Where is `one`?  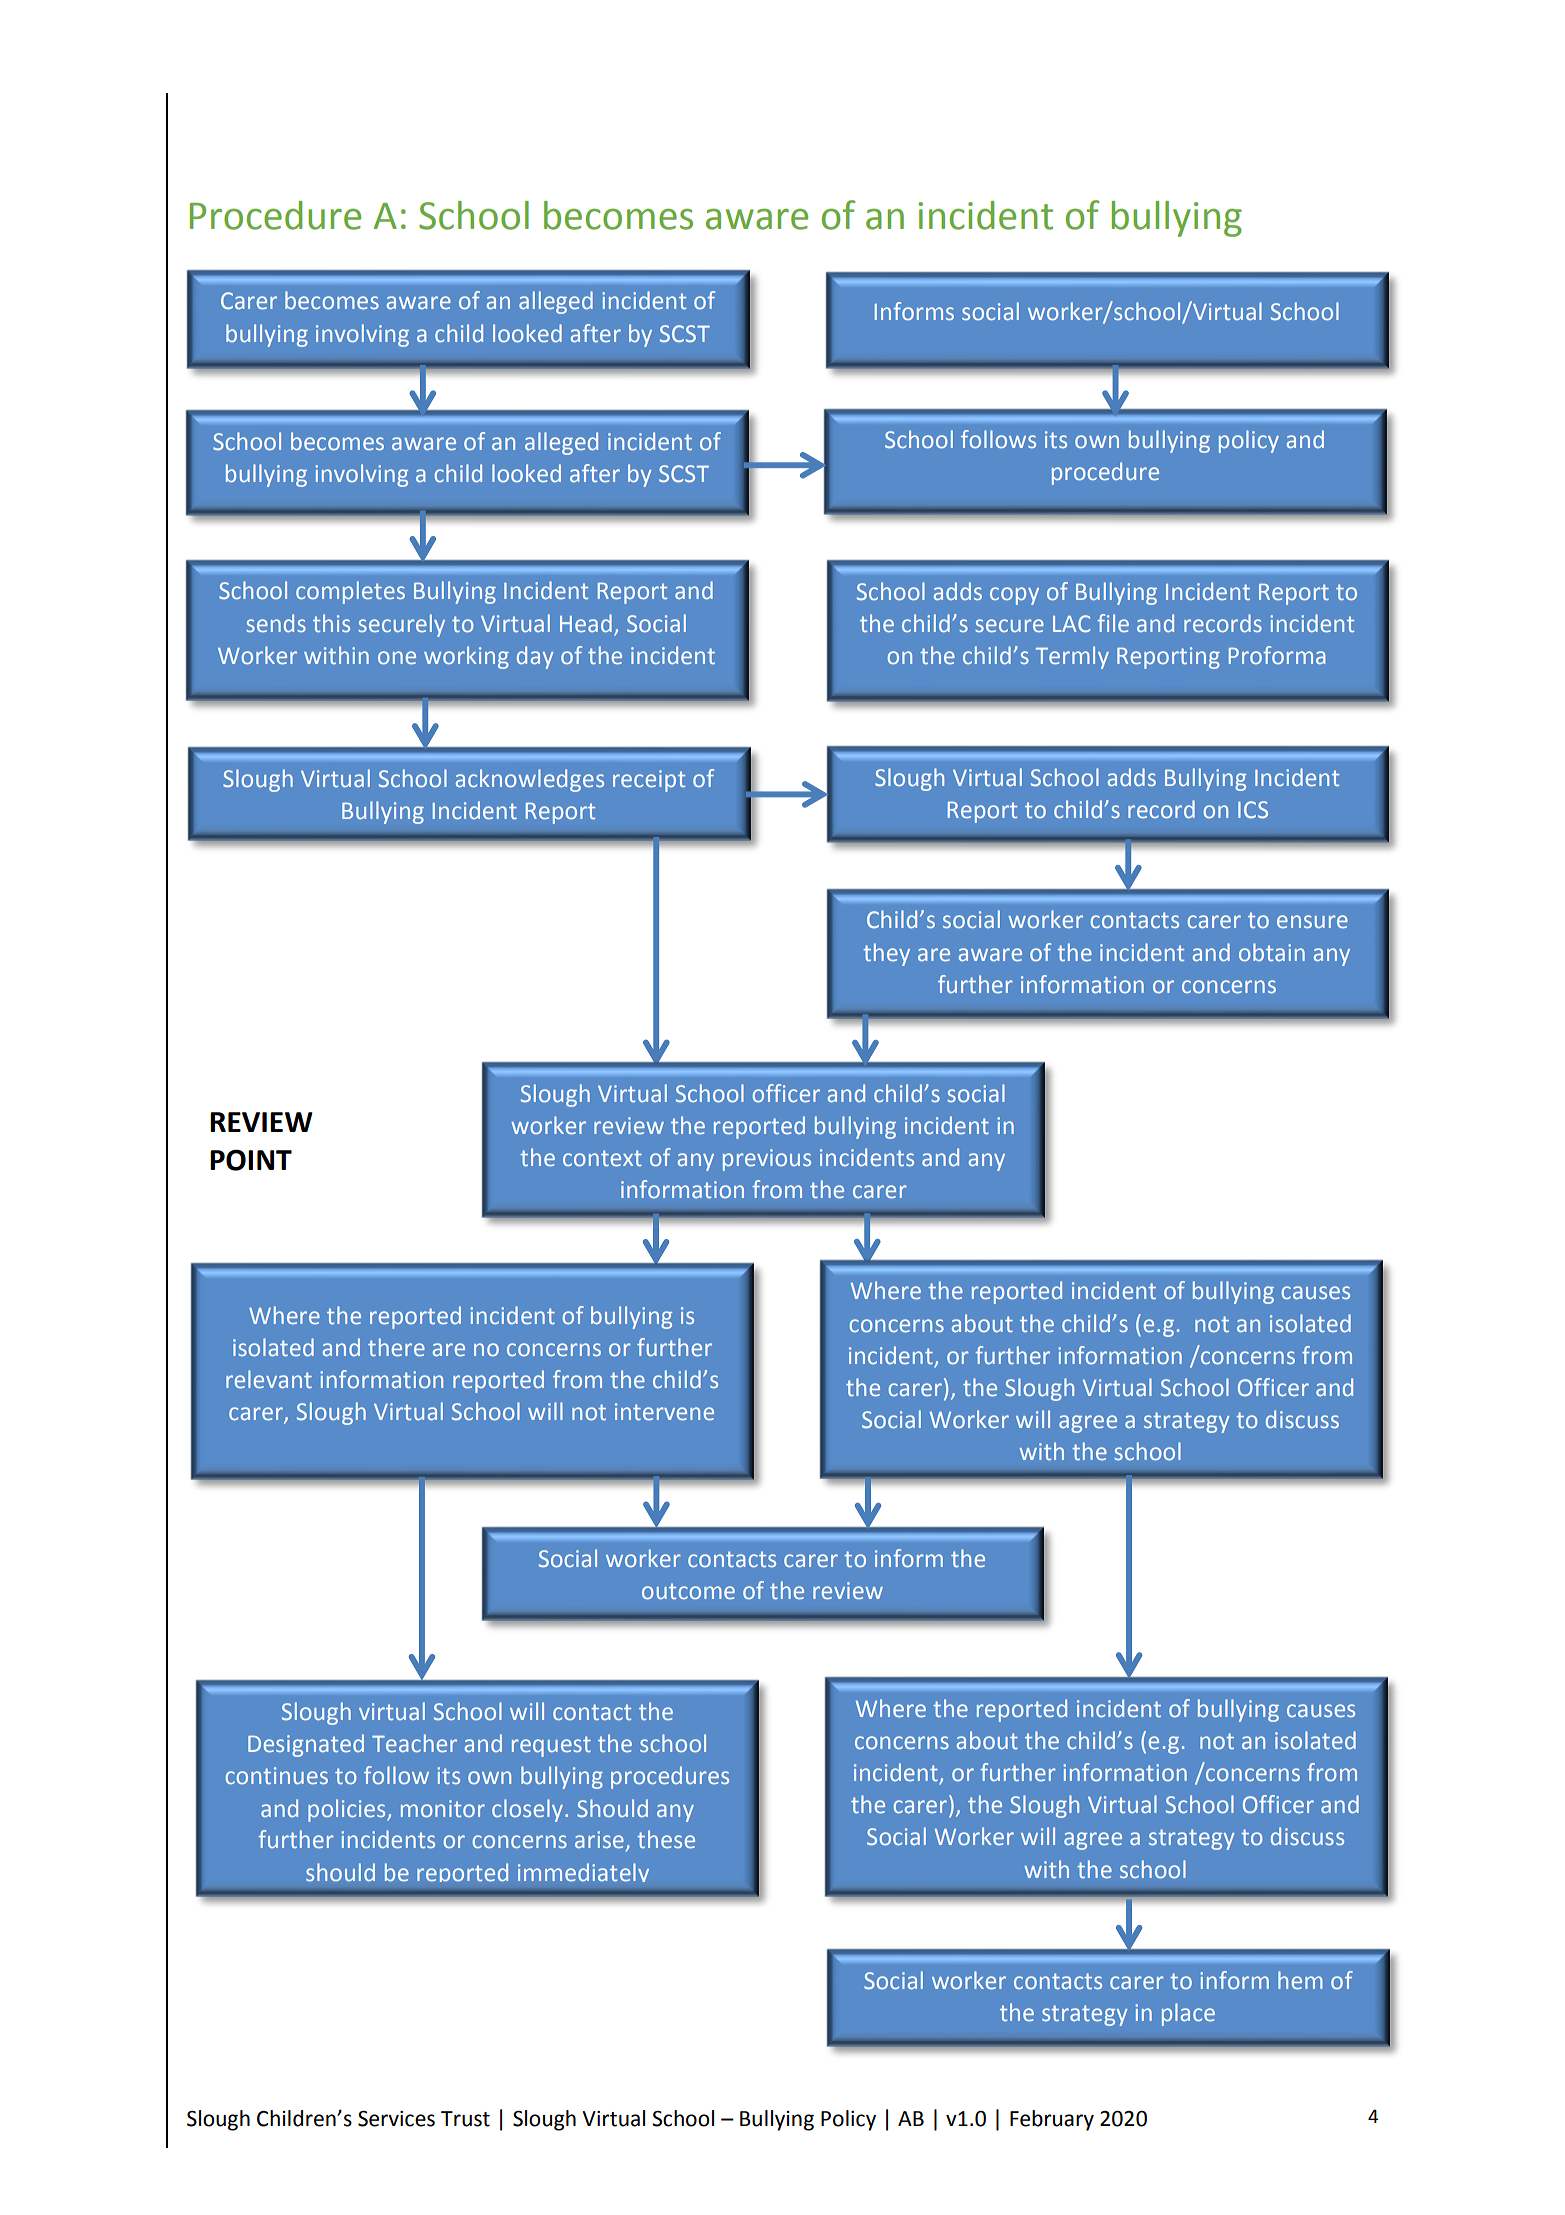 one is located at coordinates (397, 657).
